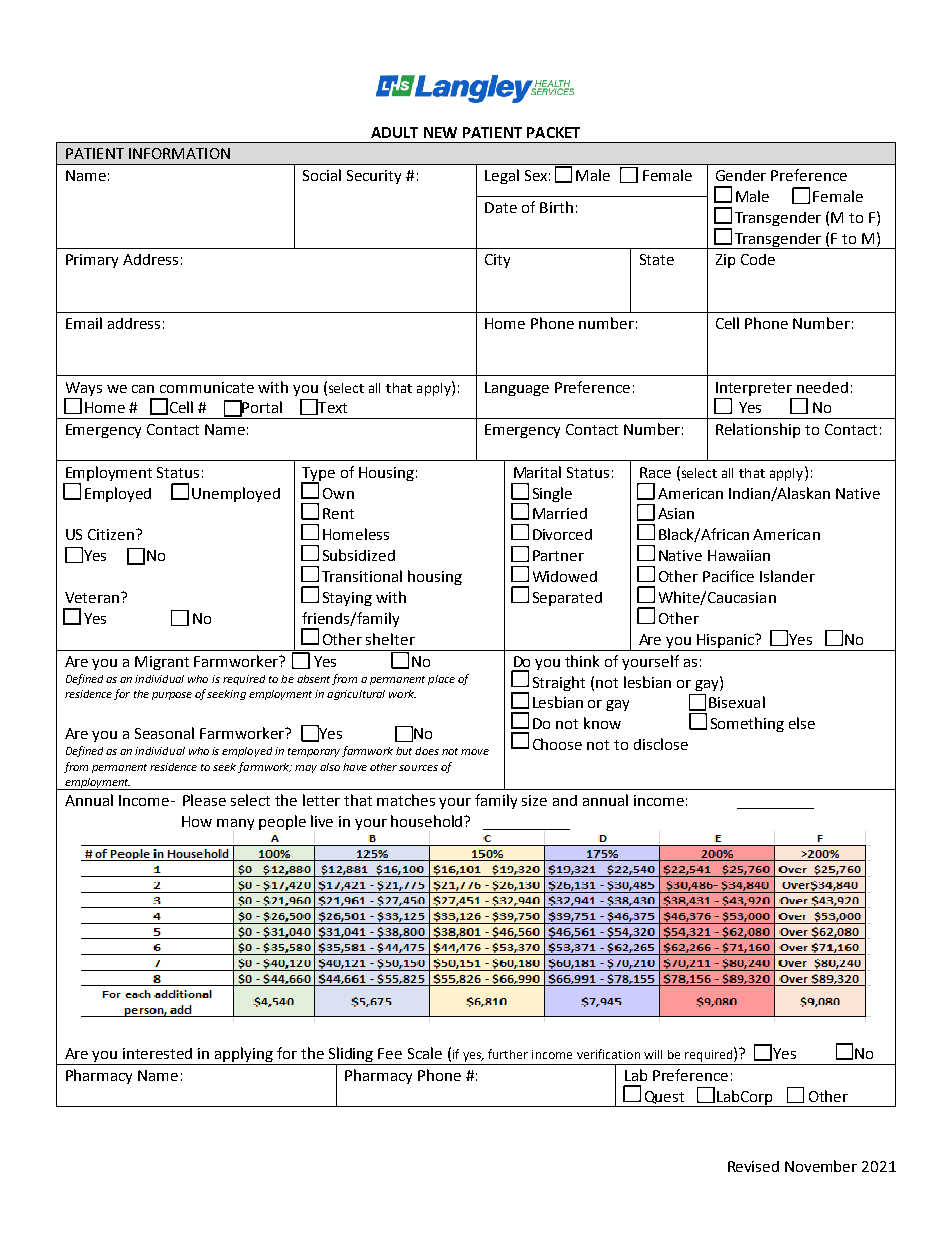 This screenshot has width=952, height=1233. Describe the element at coordinates (441, 680) in the screenshot. I see `place` at that location.
